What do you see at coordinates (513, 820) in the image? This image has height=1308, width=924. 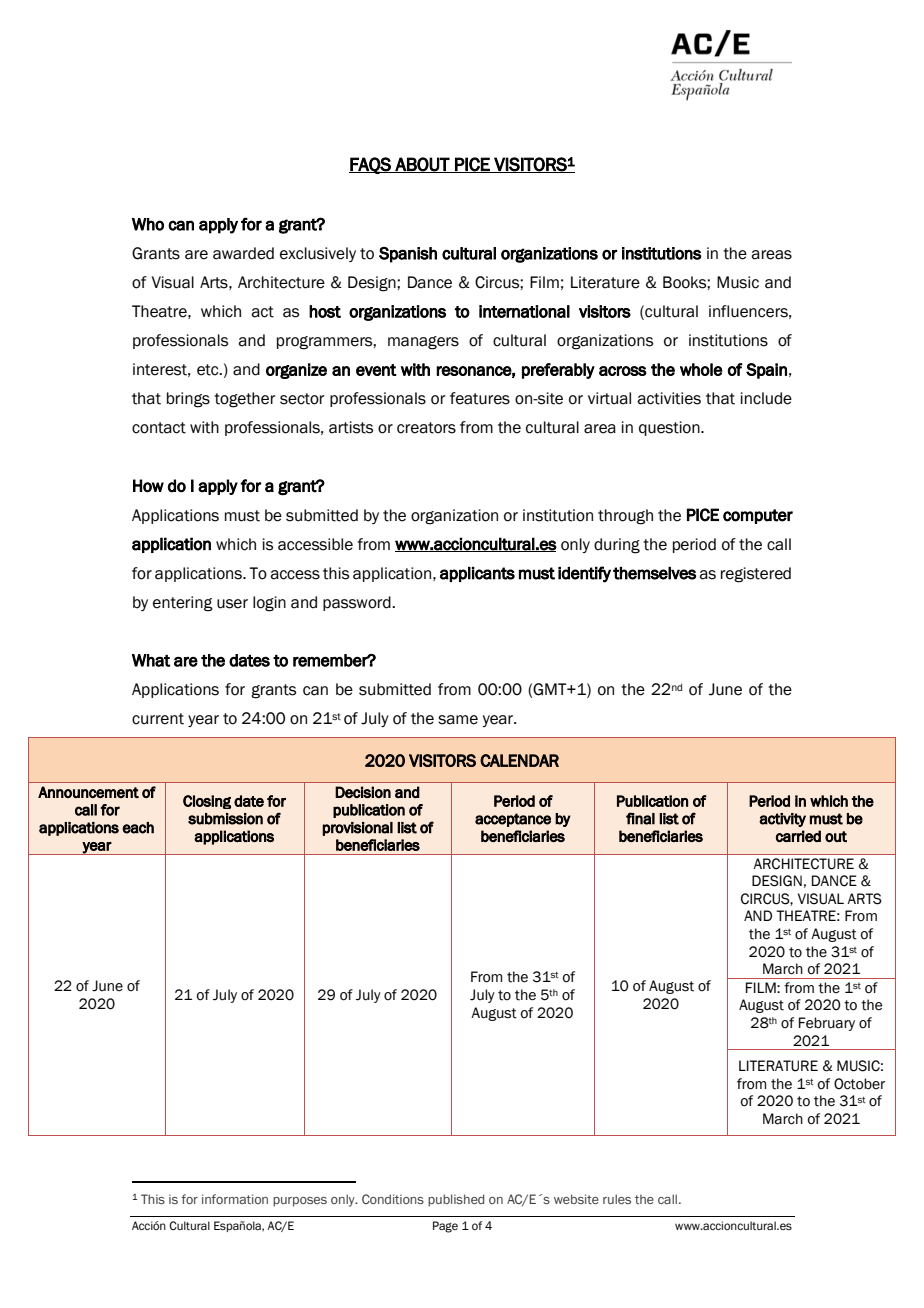 I see `acceptance` at bounding box center [513, 820].
